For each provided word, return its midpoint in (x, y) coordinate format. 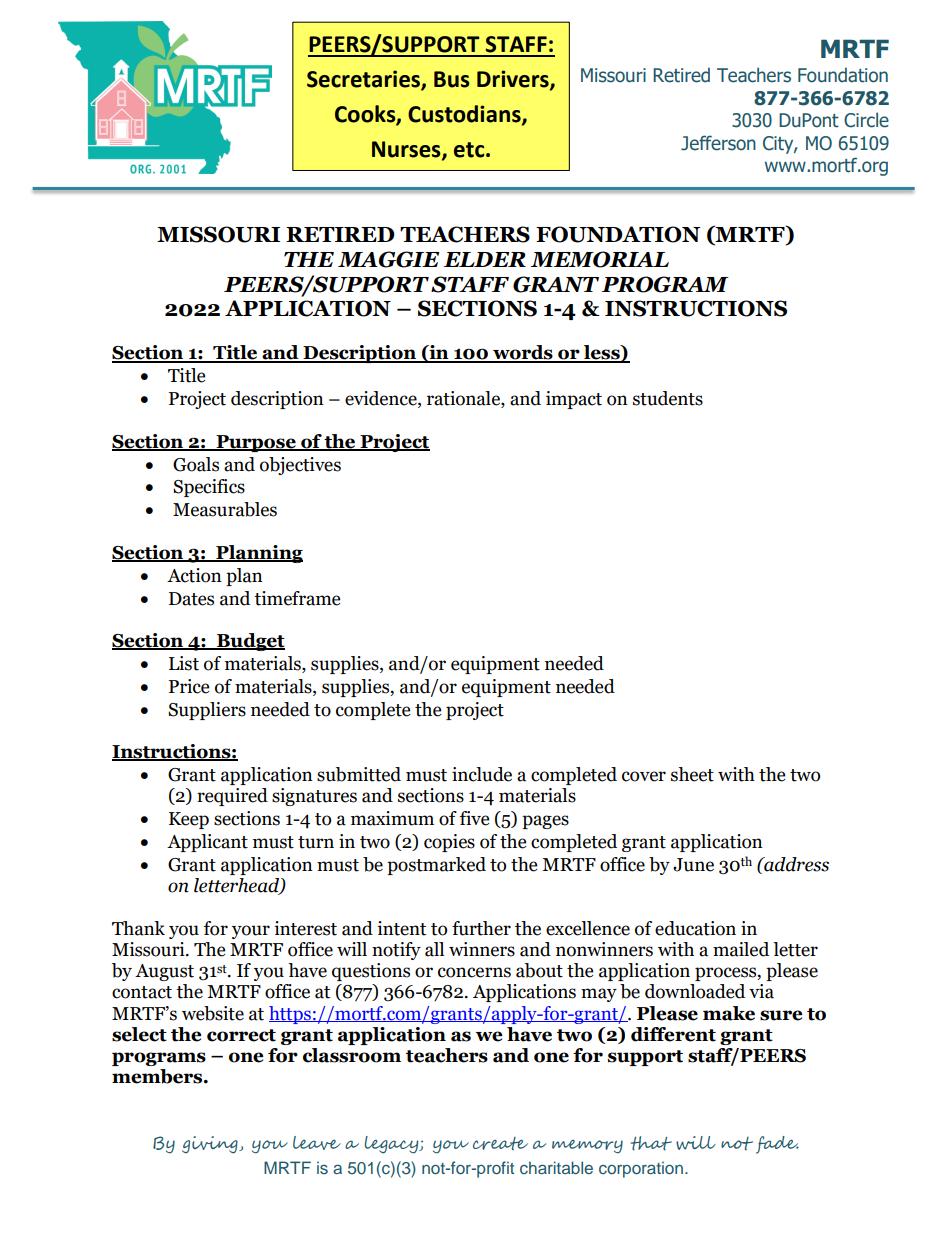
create (500, 1143)
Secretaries (364, 80)
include (482, 774)
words (523, 353)
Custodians (465, 115)
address (795, 864)
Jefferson (718, 143)
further (481, 928)
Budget (250, 642)
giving (211, 1145)
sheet (692, 774)
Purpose (256, 443)
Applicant (207, 843)
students (668, 398)
